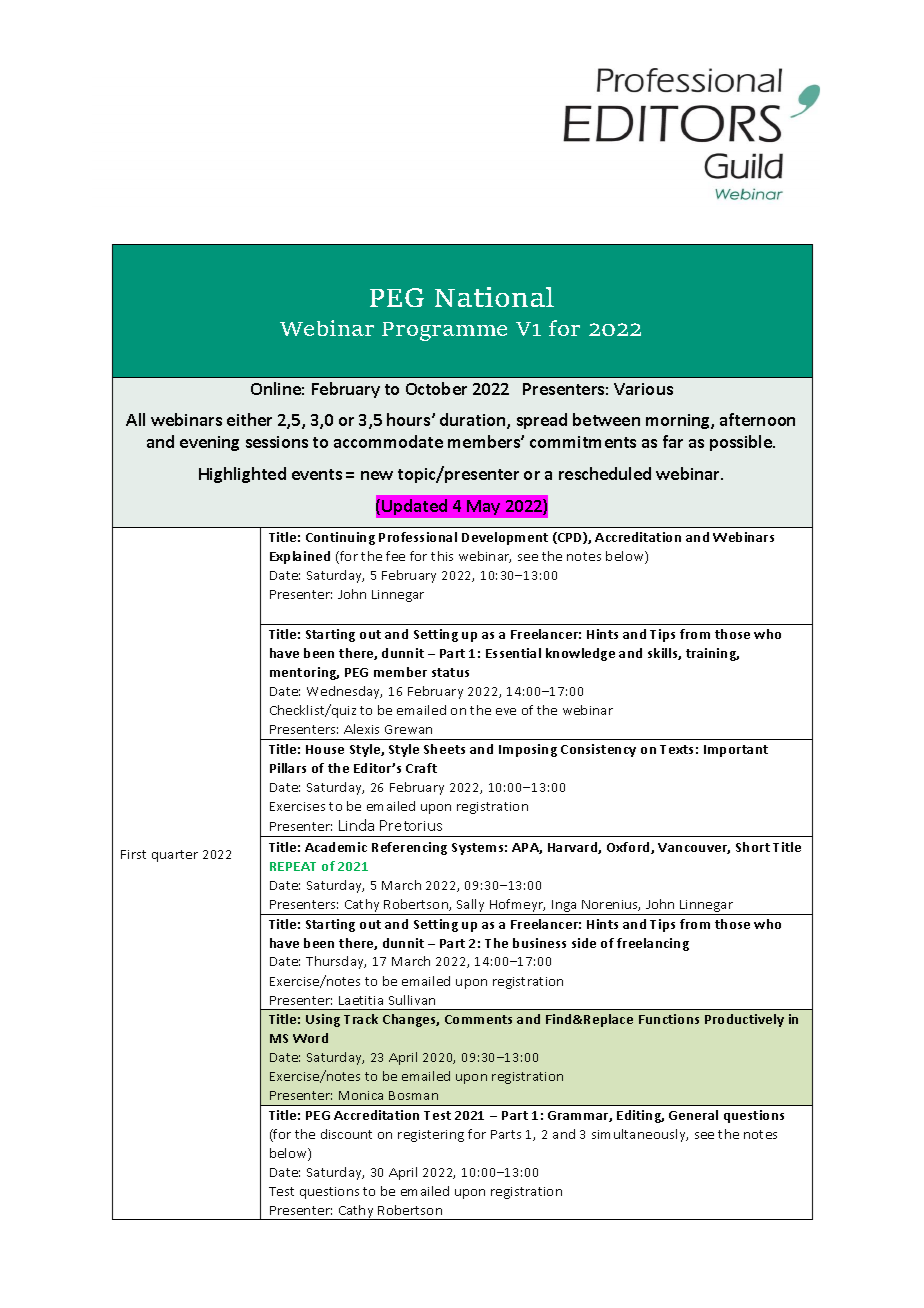 Image resolution: width=924 pixels, height=1308 pixels. I want to click on discount, so click(346, 1134).
